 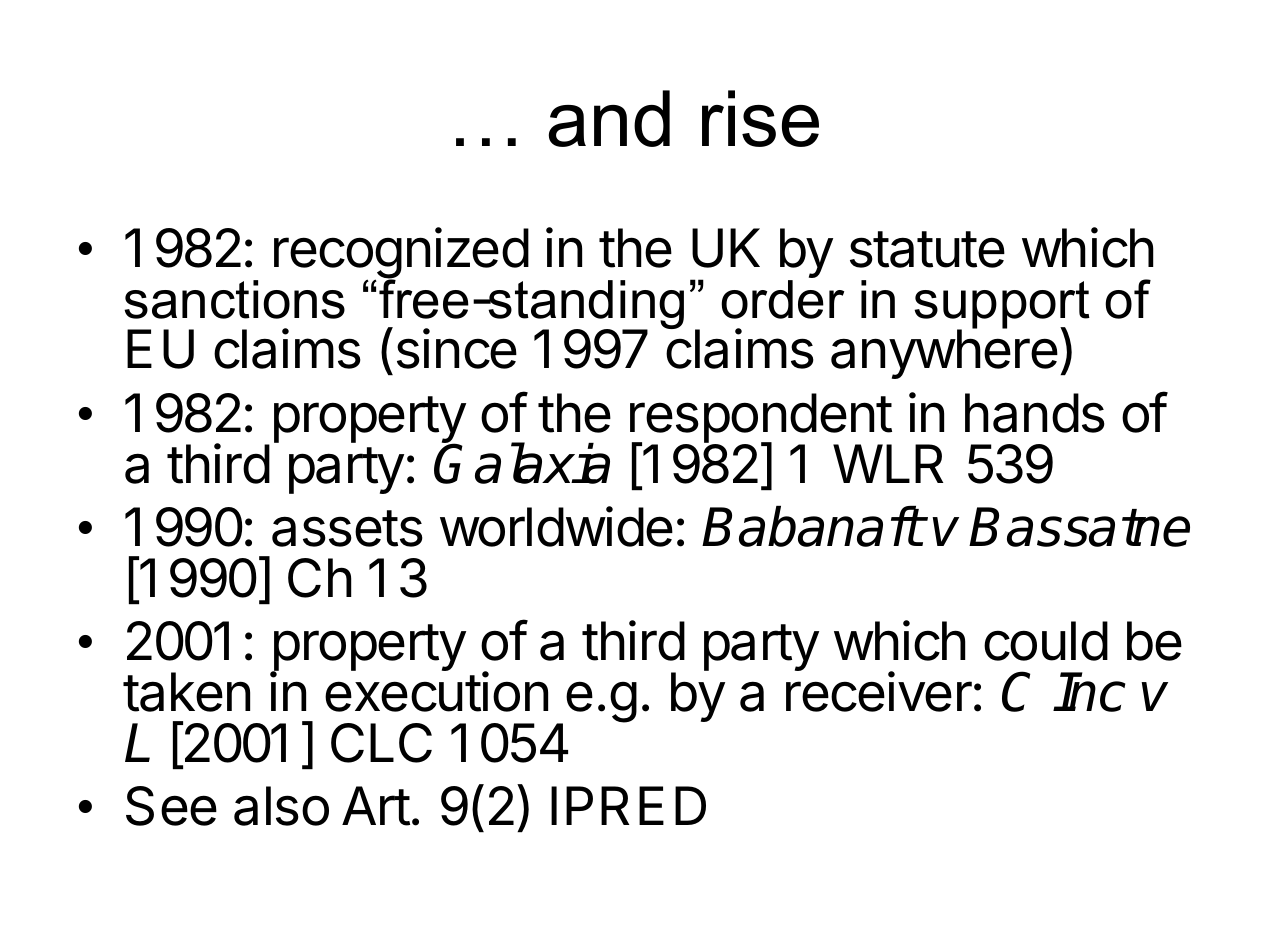 What do you see at coordinates (760, 118) in the page?
I see `rise` at bounding box center [760, 118].
